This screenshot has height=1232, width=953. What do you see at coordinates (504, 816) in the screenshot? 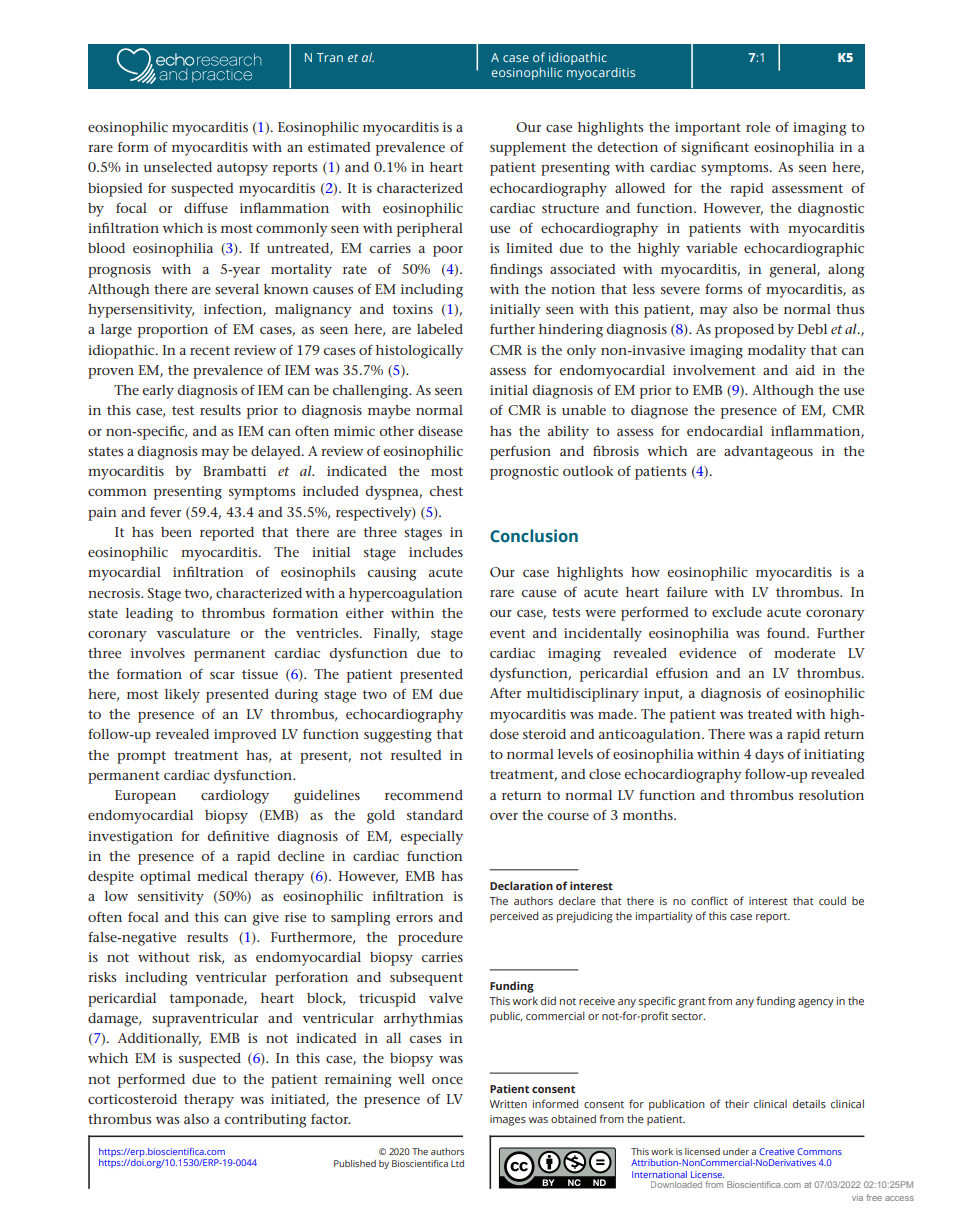
I see `over` at bounding box center [504, 816].
